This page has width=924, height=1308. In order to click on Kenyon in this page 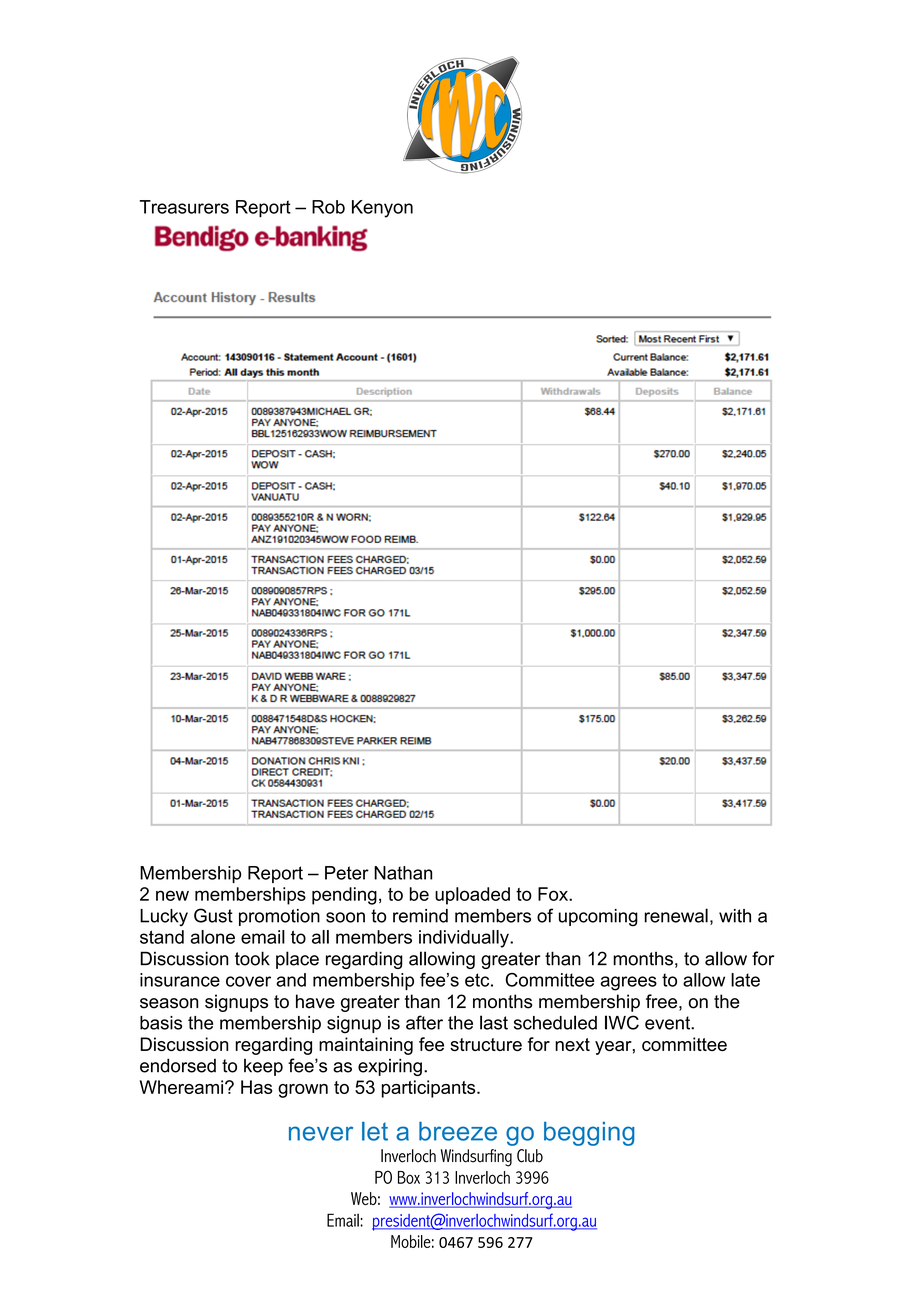, I will do `click(382, 209)`.
